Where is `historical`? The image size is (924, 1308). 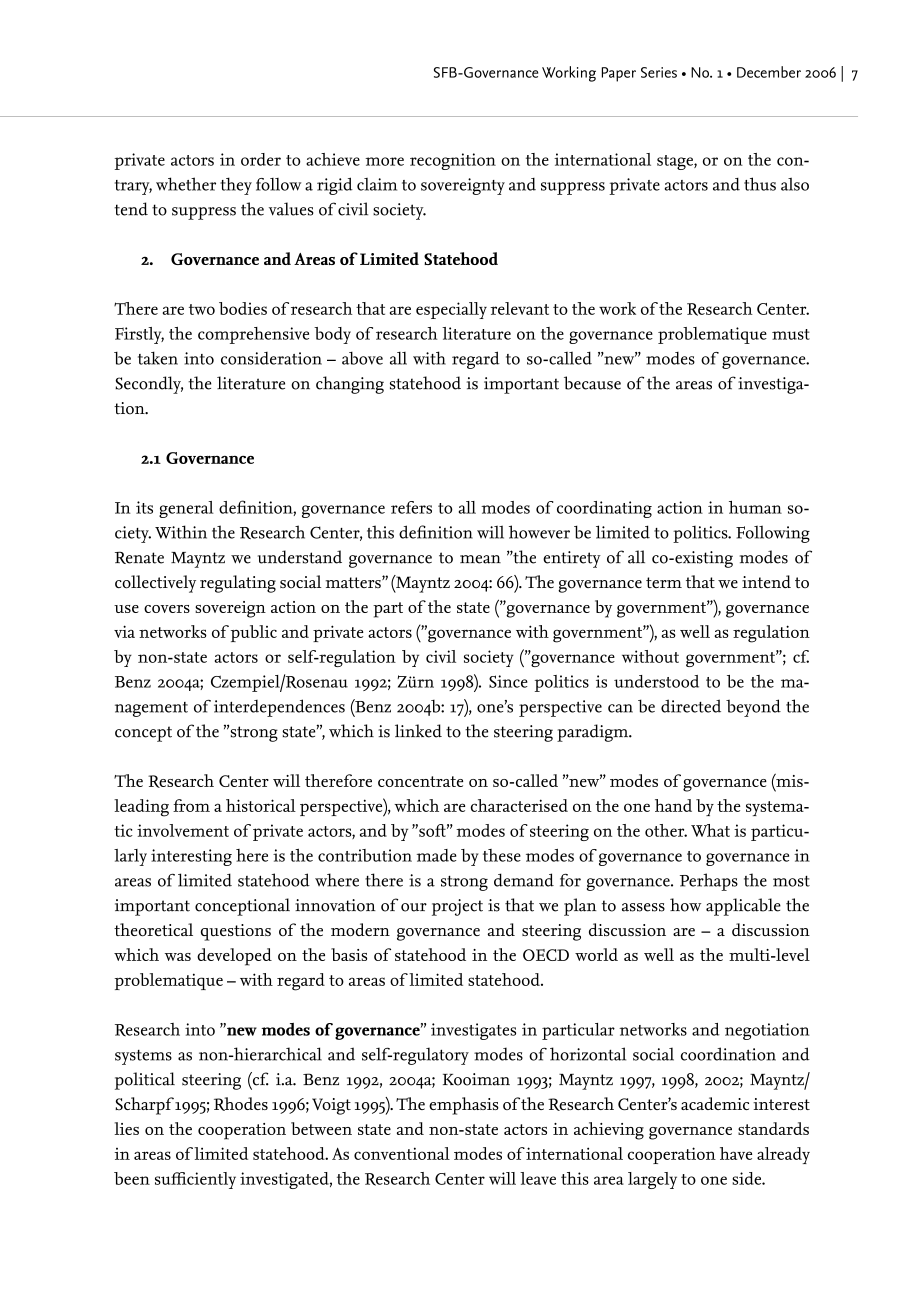 historical is located at coordinates (261, 805).
